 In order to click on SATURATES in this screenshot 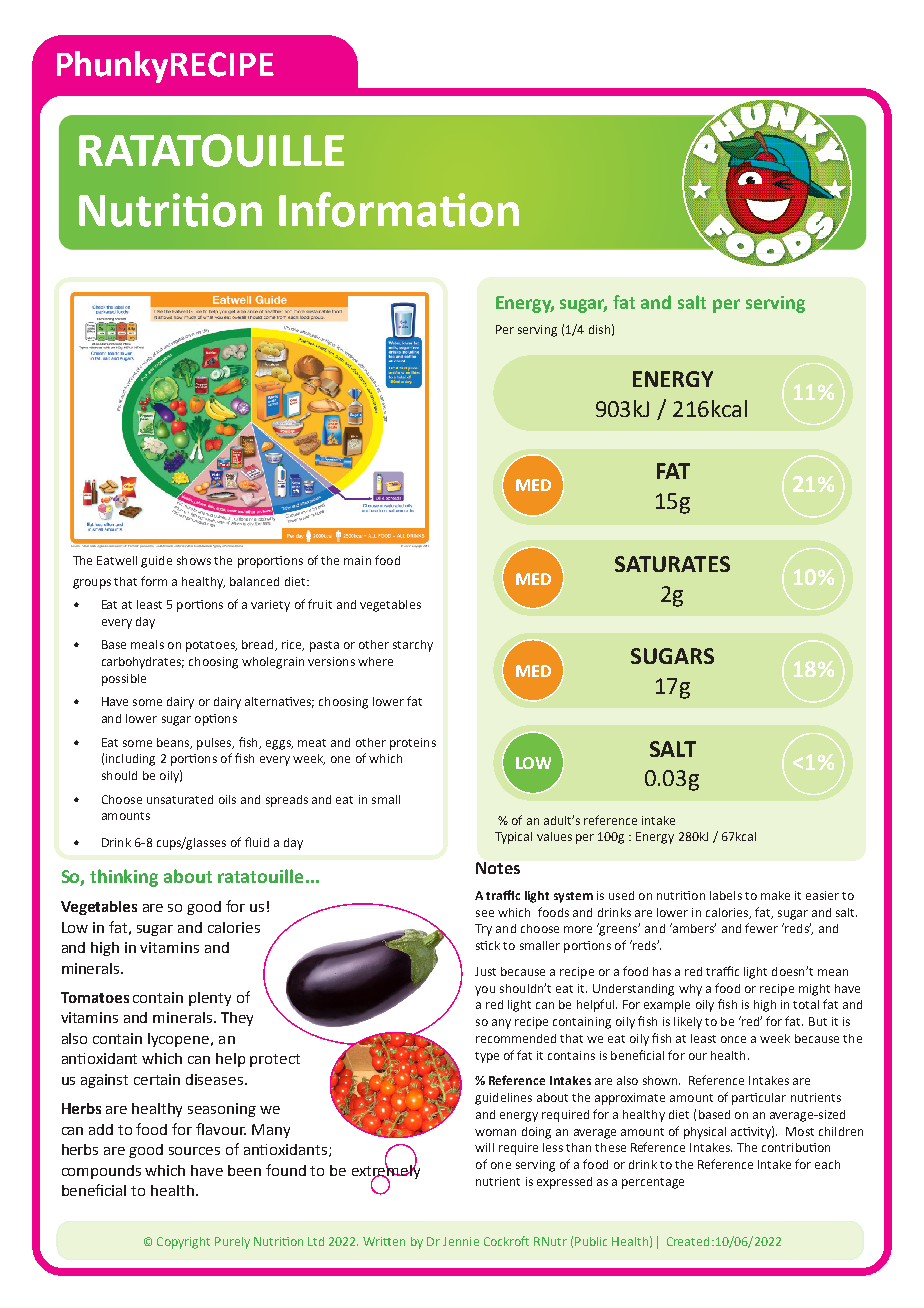, I will do `click(672, 564)`.
